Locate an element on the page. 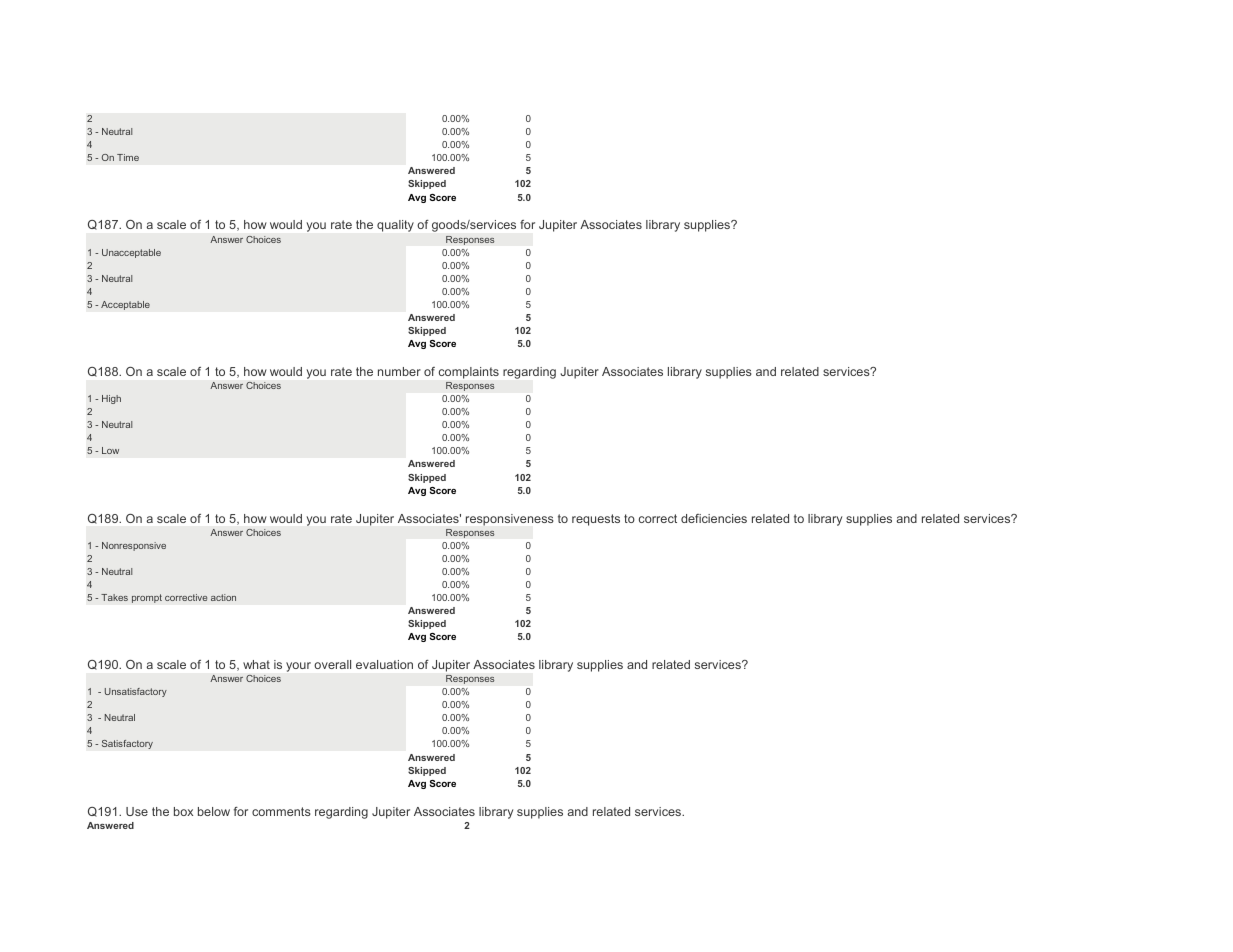 This page has height=952, width=1233. quality is located at coordinates (395, 226).
